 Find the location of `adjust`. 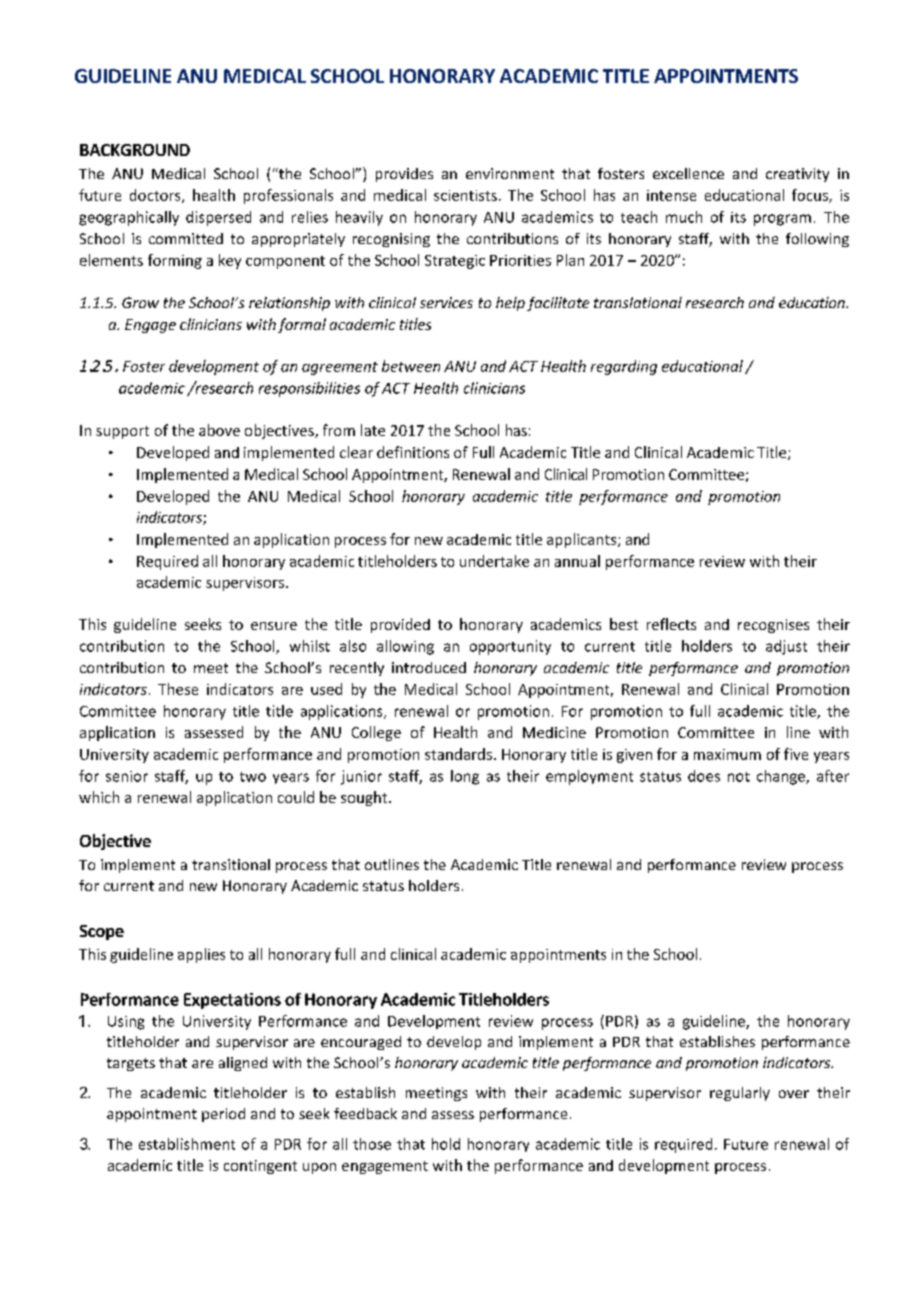

adjust is located at coordinates (786, 647).
